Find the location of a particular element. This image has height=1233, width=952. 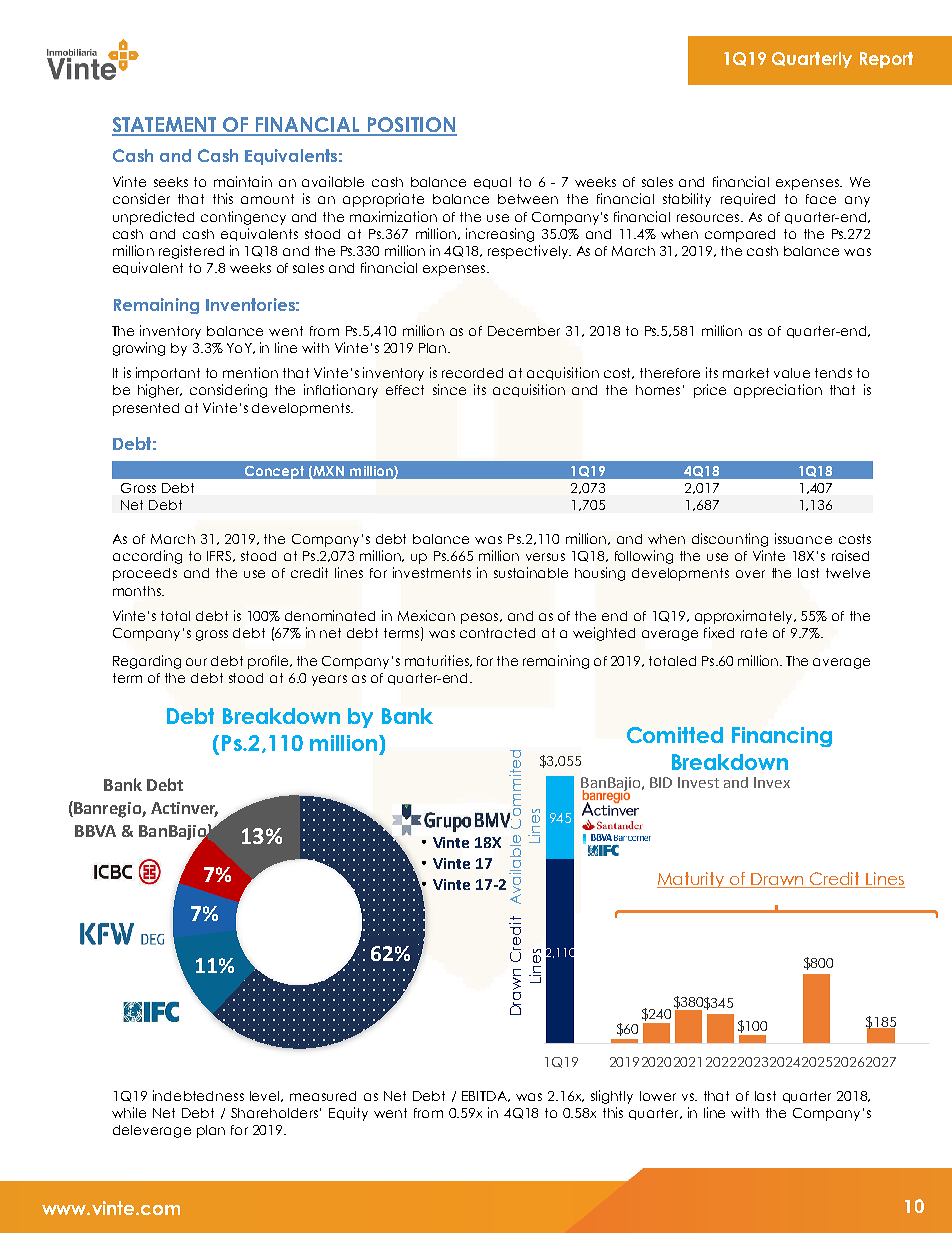

POSITION is located at coordinates (411, 126).
